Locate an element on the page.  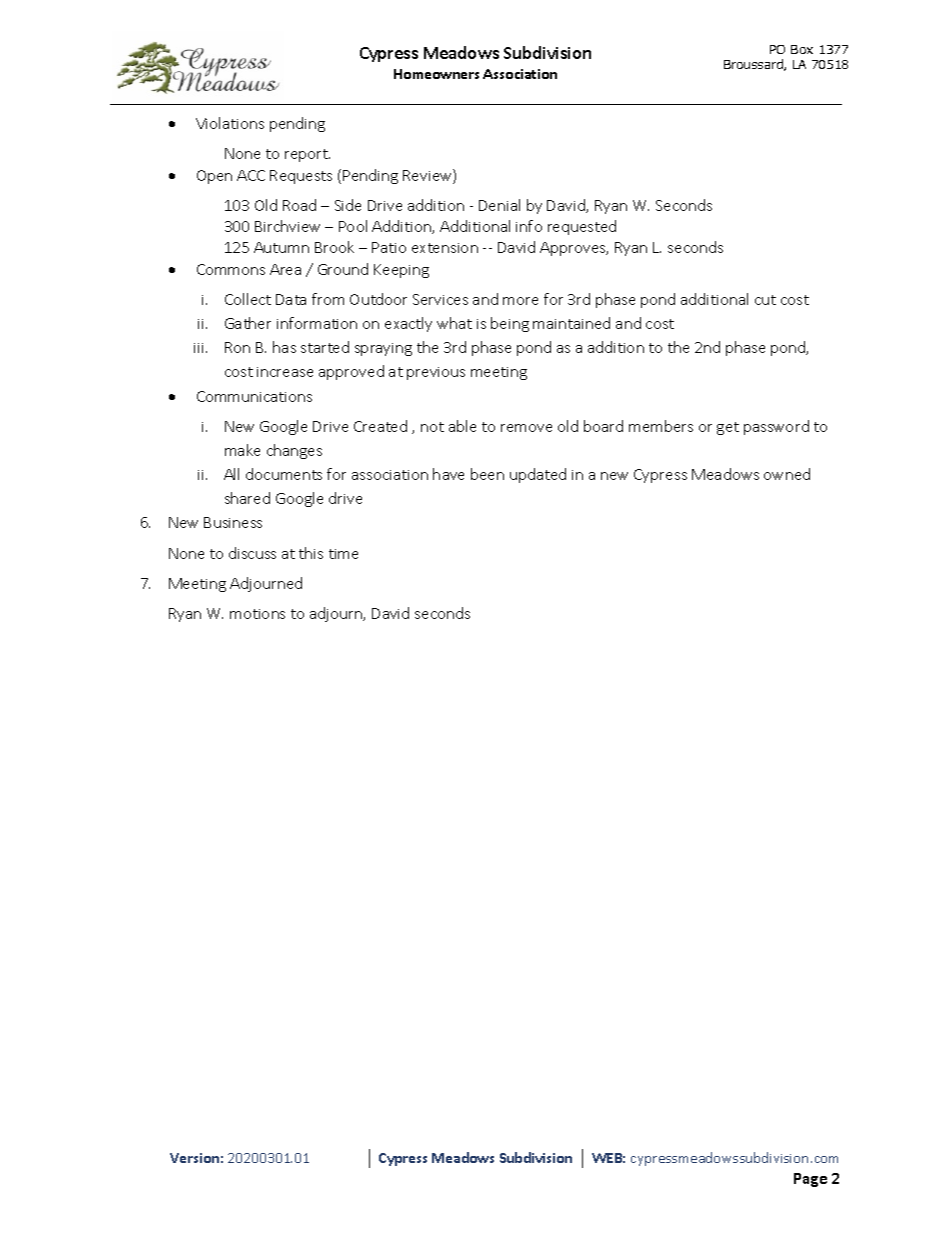
being is located at coordinates (510, 324).
